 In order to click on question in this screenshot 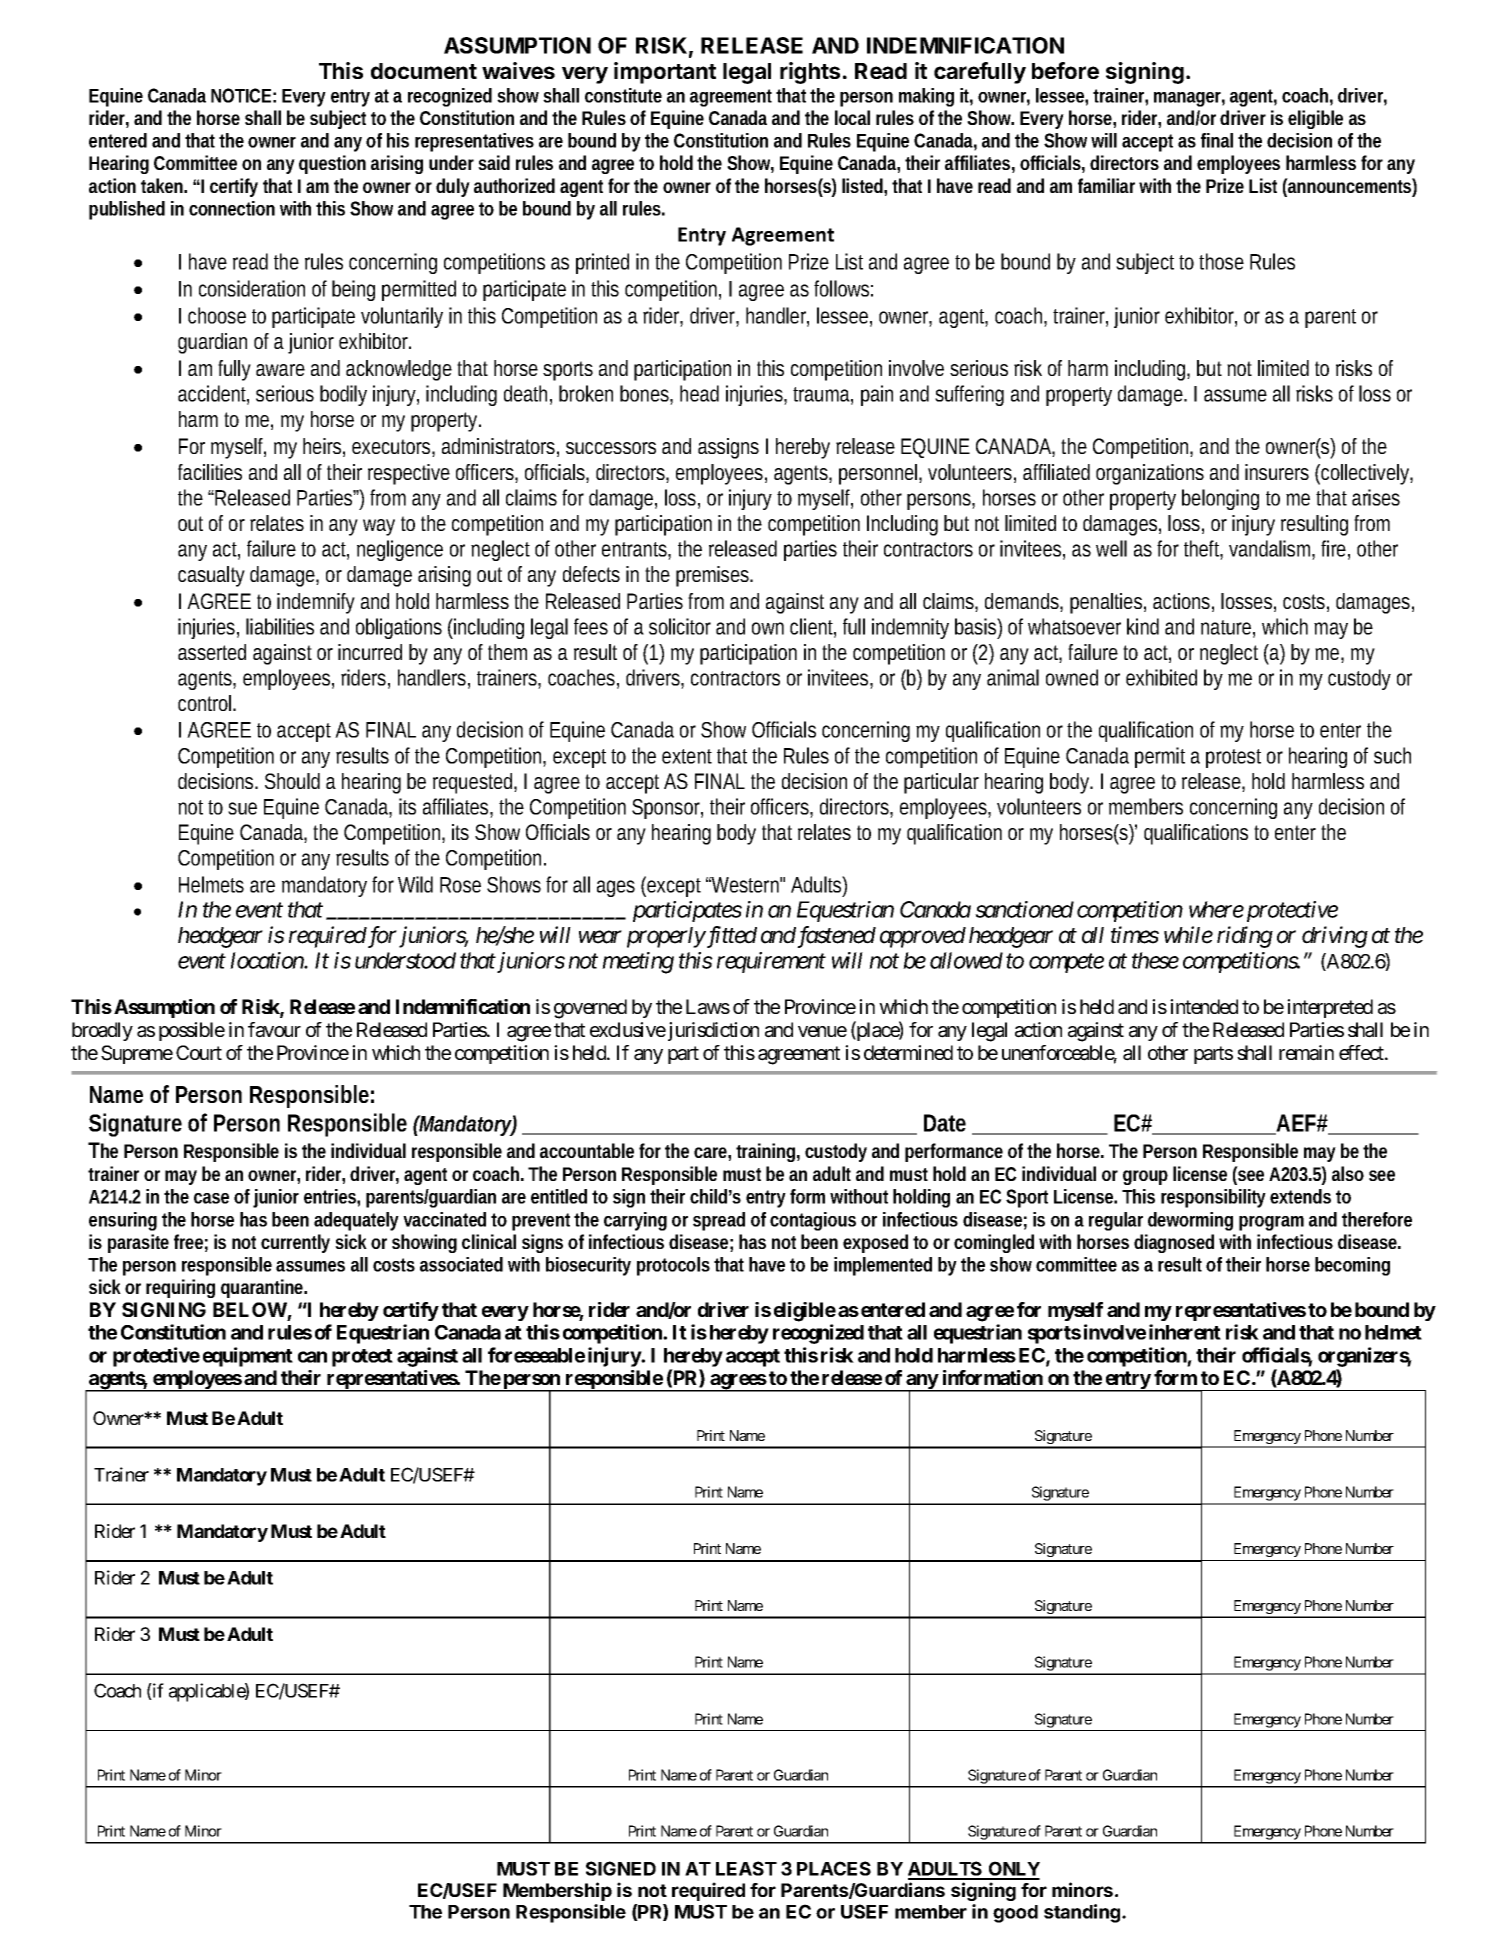, I will do `click(332, 164)`.
